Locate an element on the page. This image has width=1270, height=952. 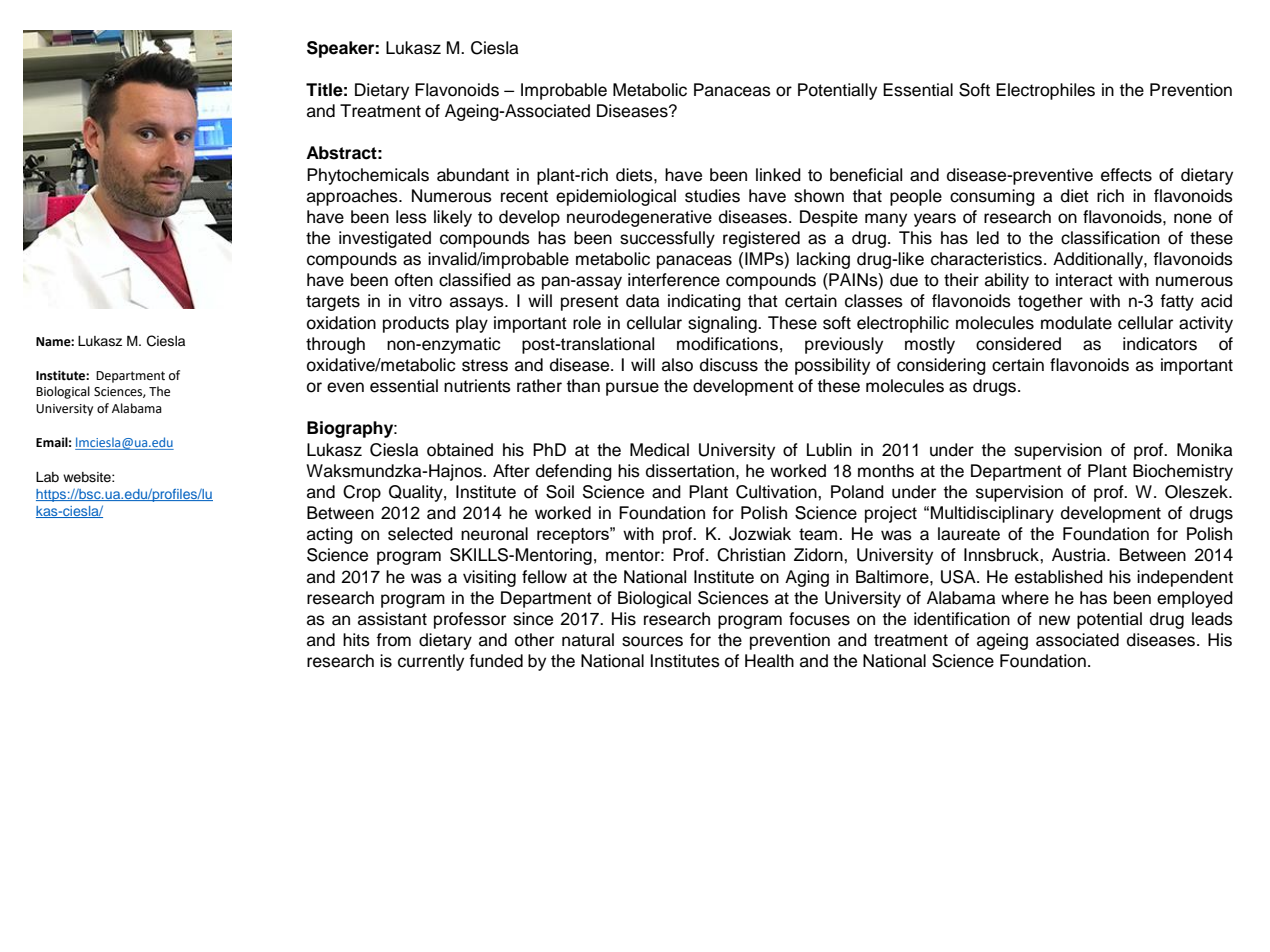
indicating is located at coordinates (704, 302).
